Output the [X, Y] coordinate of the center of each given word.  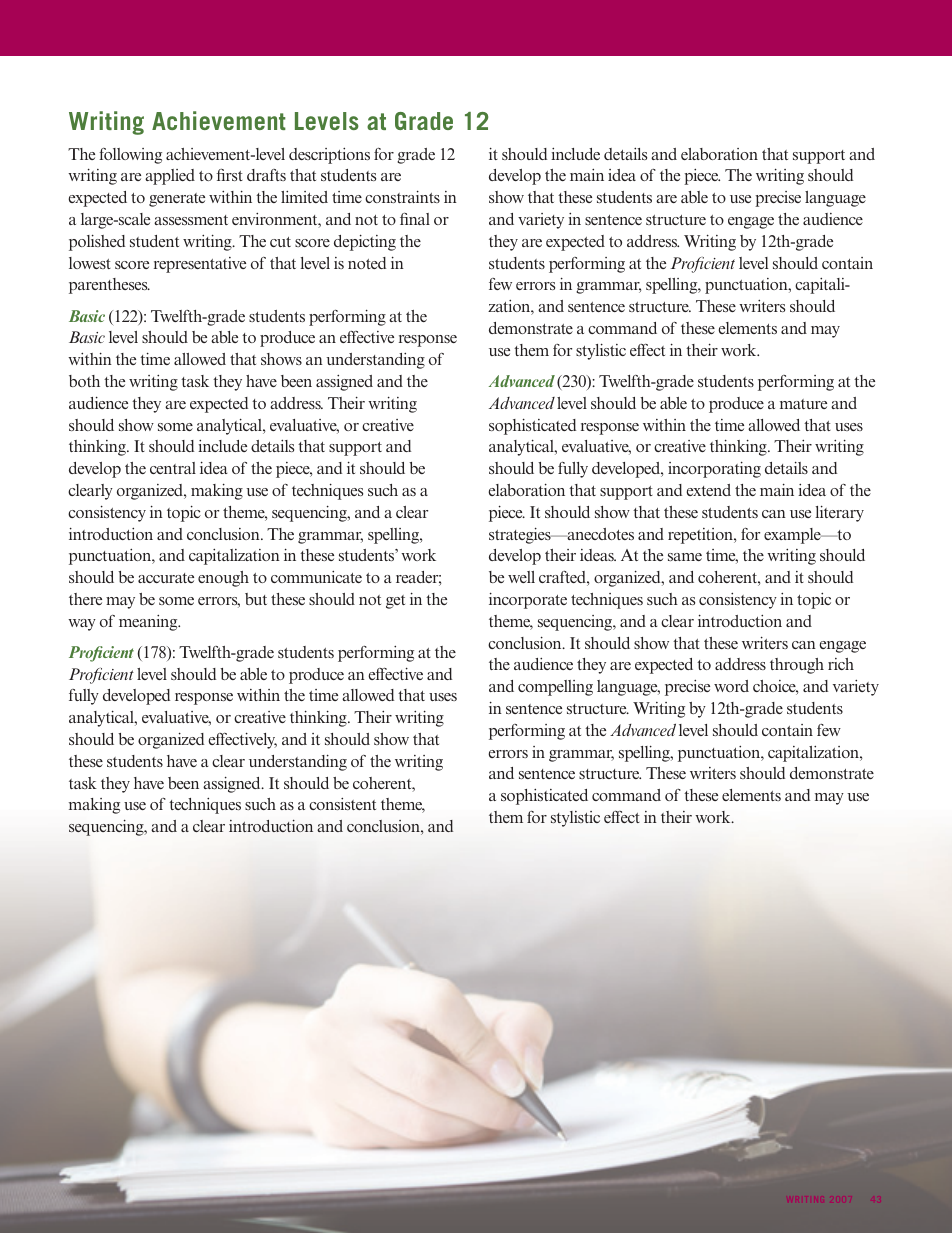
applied [170, 177]
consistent [342, 804]
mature [803, 404]
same [685, 557]
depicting [365, 242]
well [521, 577]
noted [367, 263]
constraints [402, 196]
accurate [166, 578]
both [84, 381]
